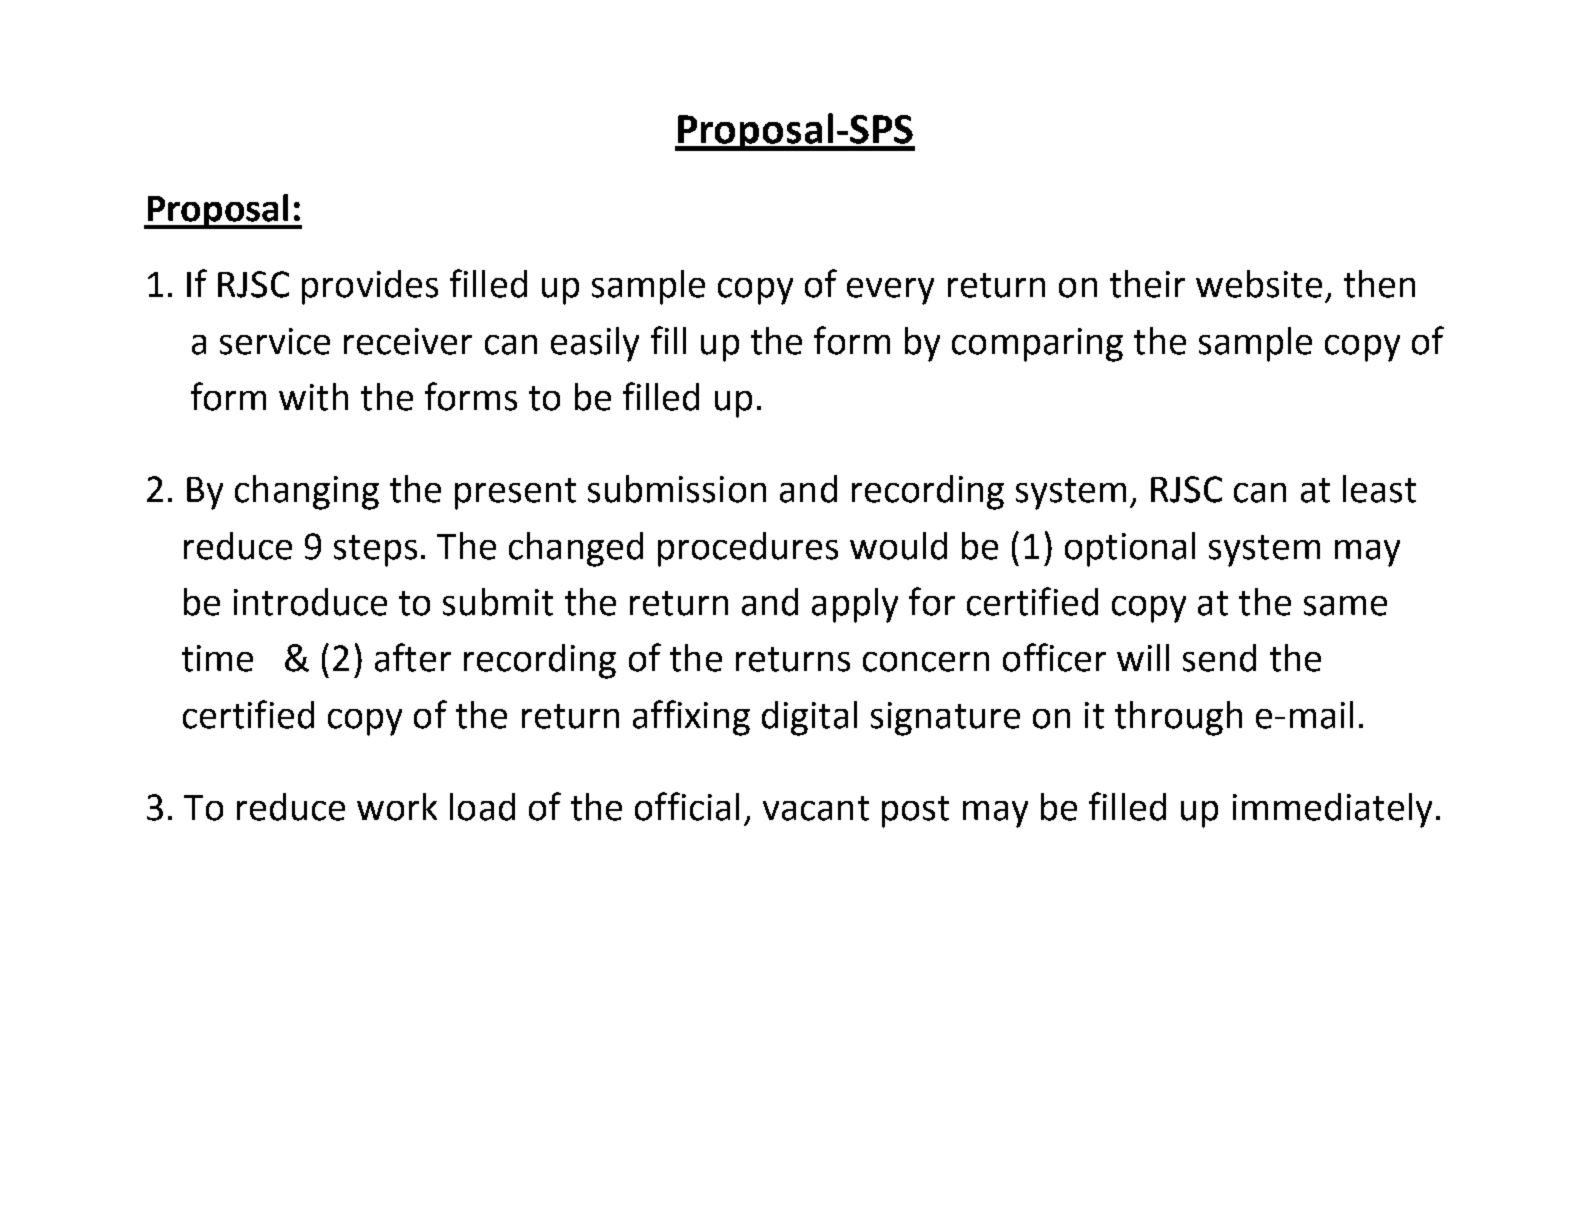 The image size is (1590, 1228). What do you see at coordinates (375, 551) in the image?
I see `steps` at bounding box center [375, 551].
